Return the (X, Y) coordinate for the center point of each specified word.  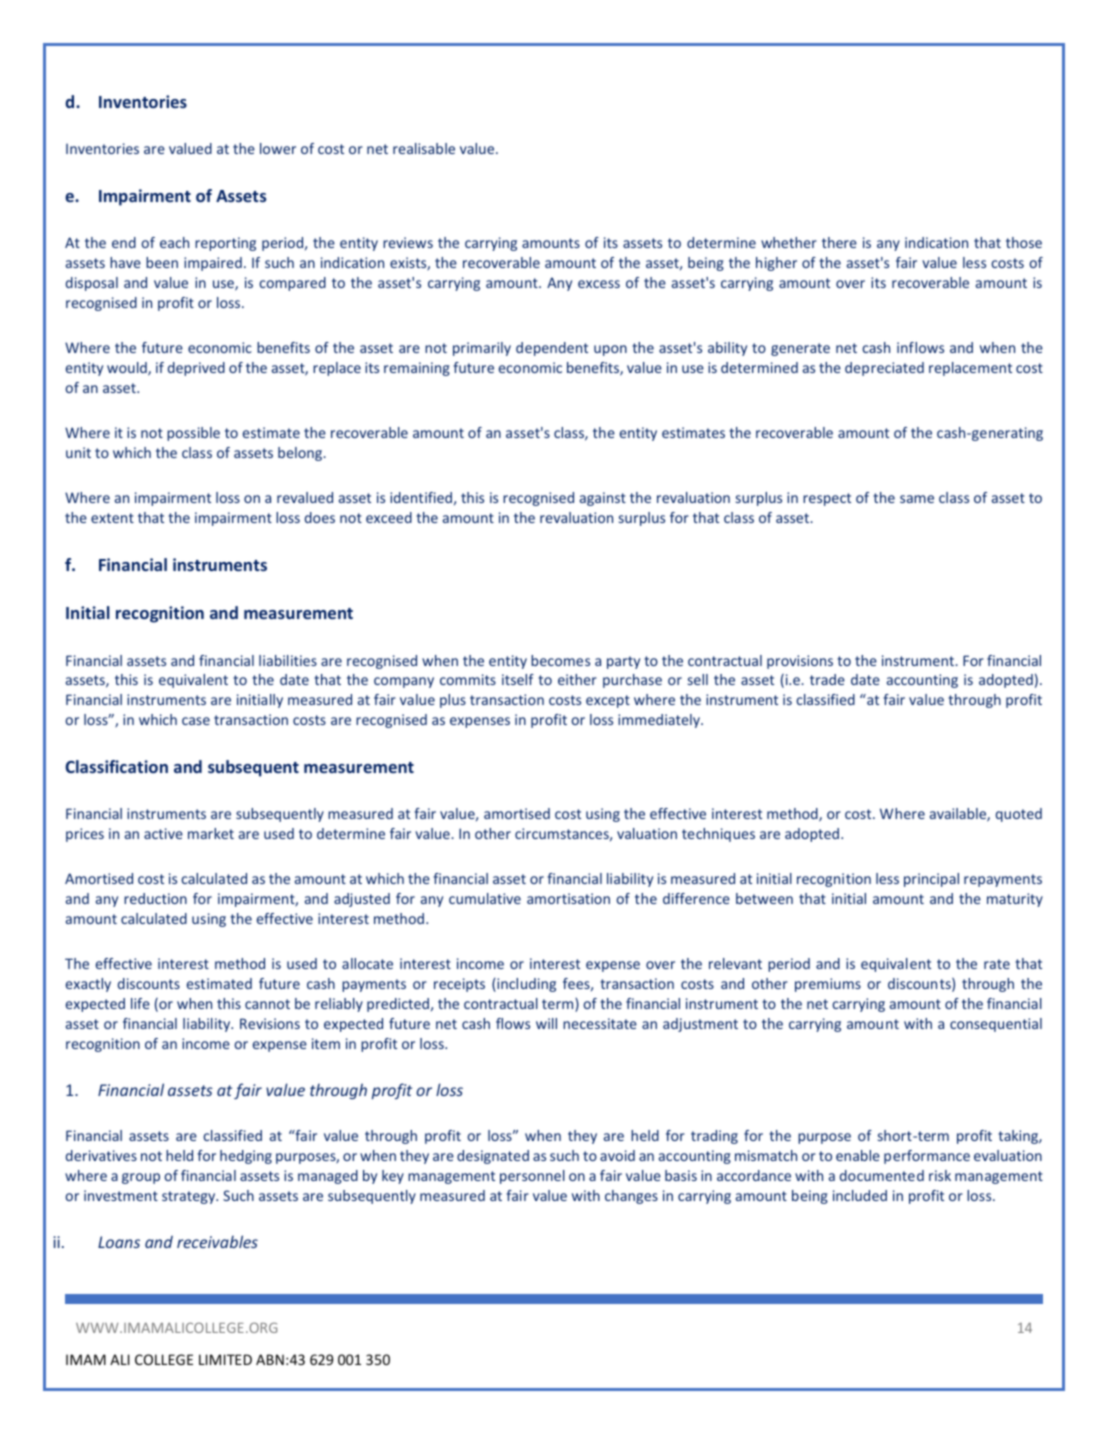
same (917, 499)
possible (193, 434)
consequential (996, 1025)
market (211, 833)
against (603, 499)
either (577, 679)
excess (599, 284)
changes (631, 1197)
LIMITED (225, 1359)
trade (827, 679)
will (546, 1023)
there (839, 242)
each (174, 242)
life (140, 1003)
